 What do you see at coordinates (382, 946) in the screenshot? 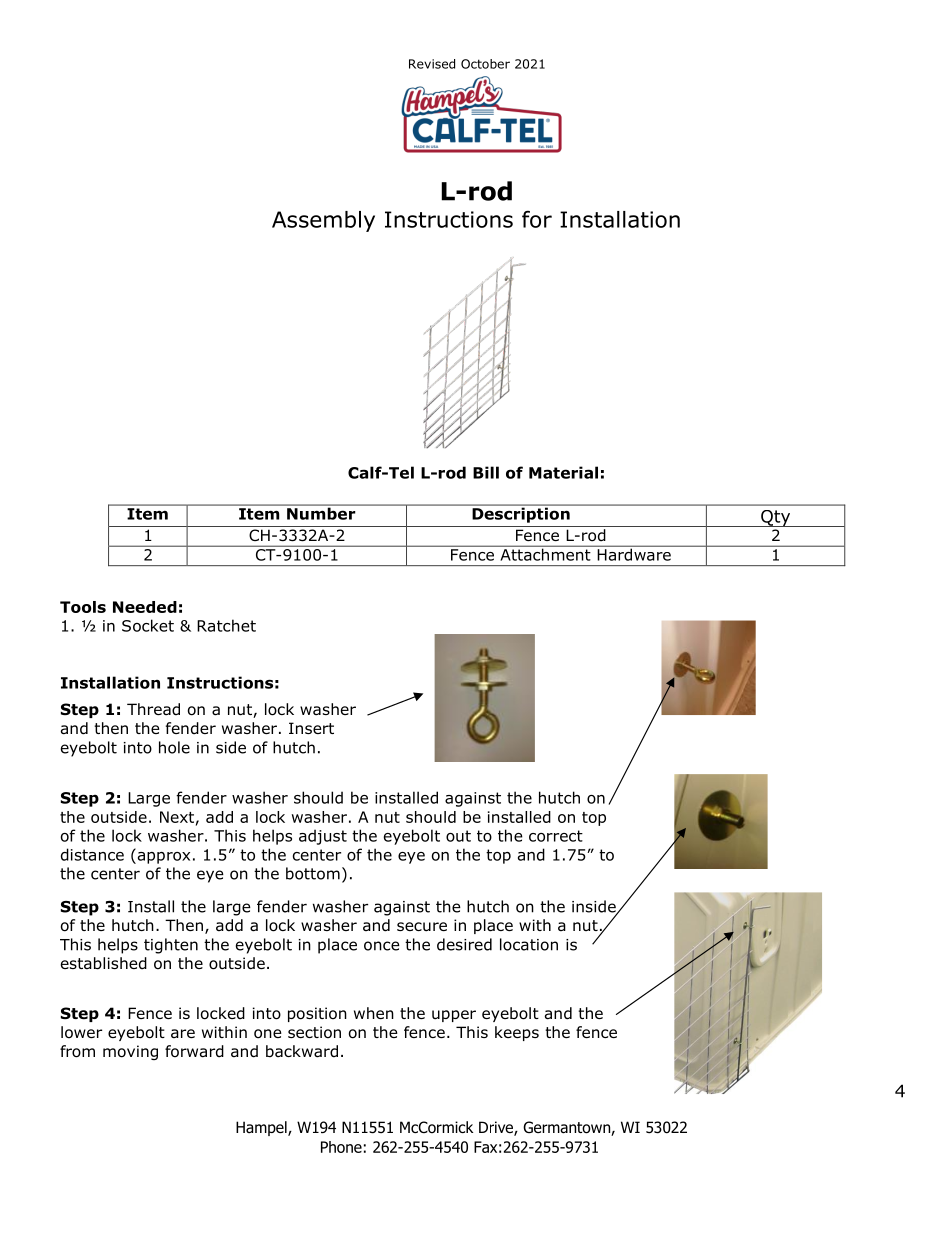
I see `once` at bounding box center [382, 946].
